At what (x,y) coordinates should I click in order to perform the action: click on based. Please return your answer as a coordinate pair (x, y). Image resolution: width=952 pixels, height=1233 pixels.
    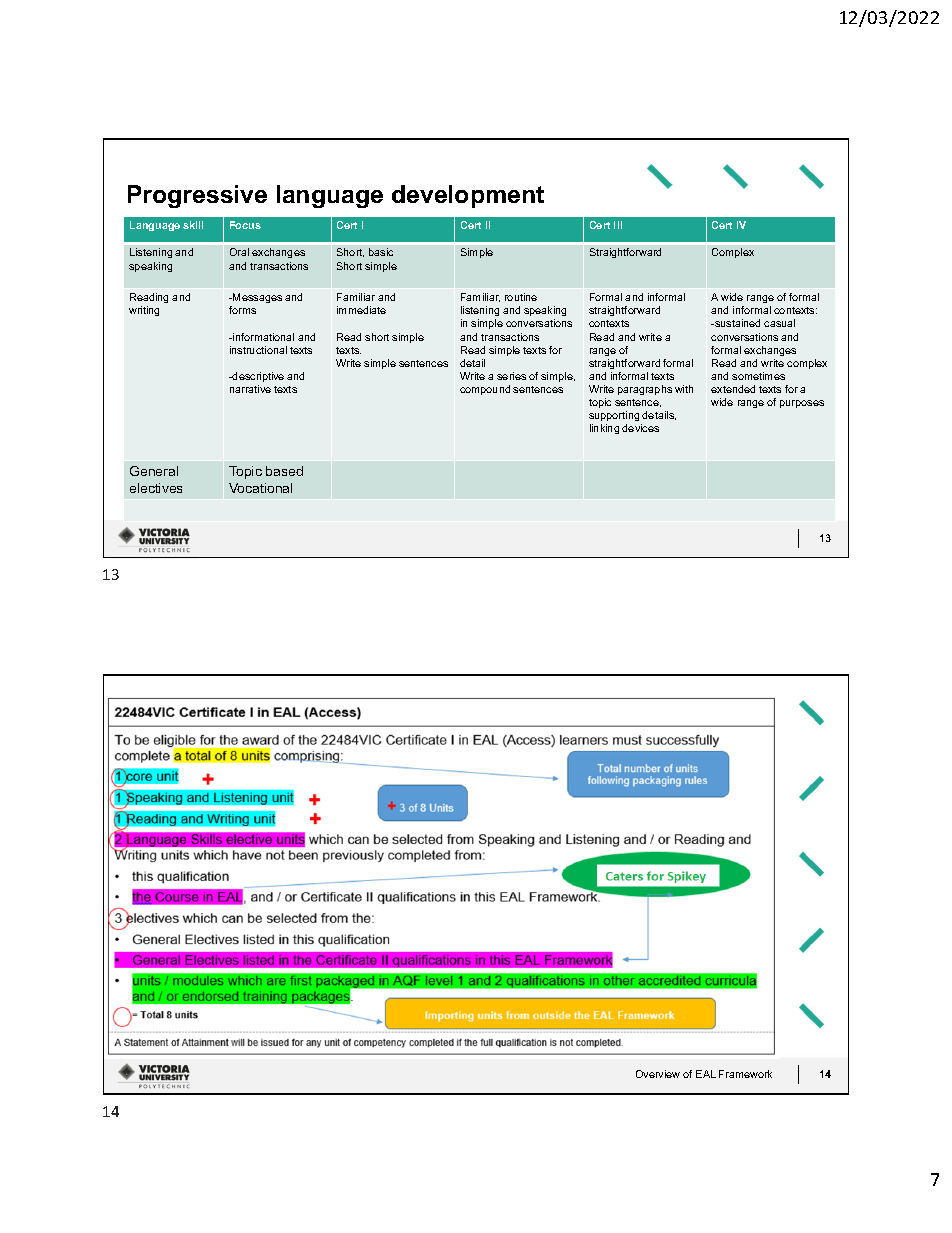
    Looking at the image, I should click on (284, 471).
